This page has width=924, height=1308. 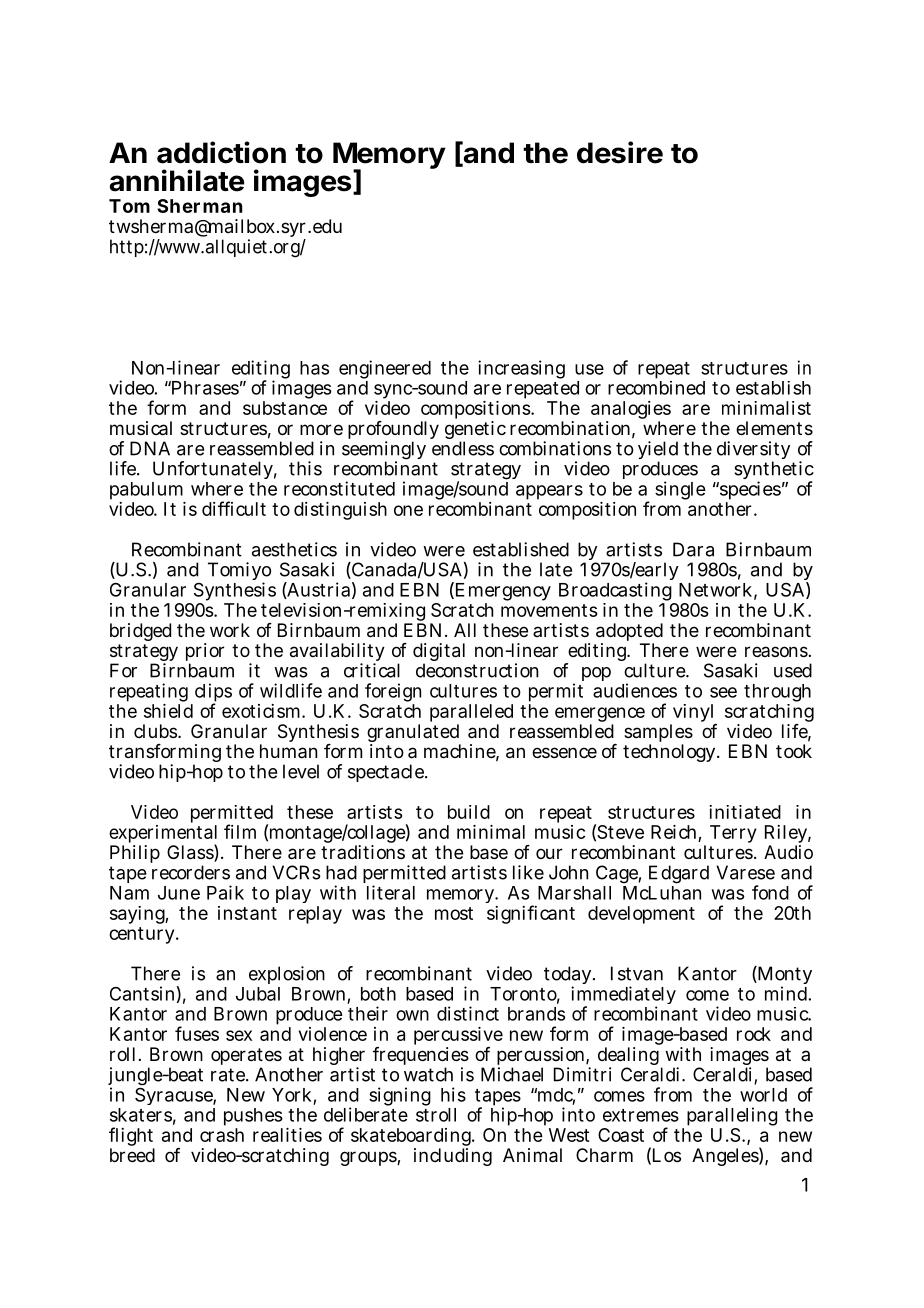 I want to click on one, so click(x=408, y=510).
